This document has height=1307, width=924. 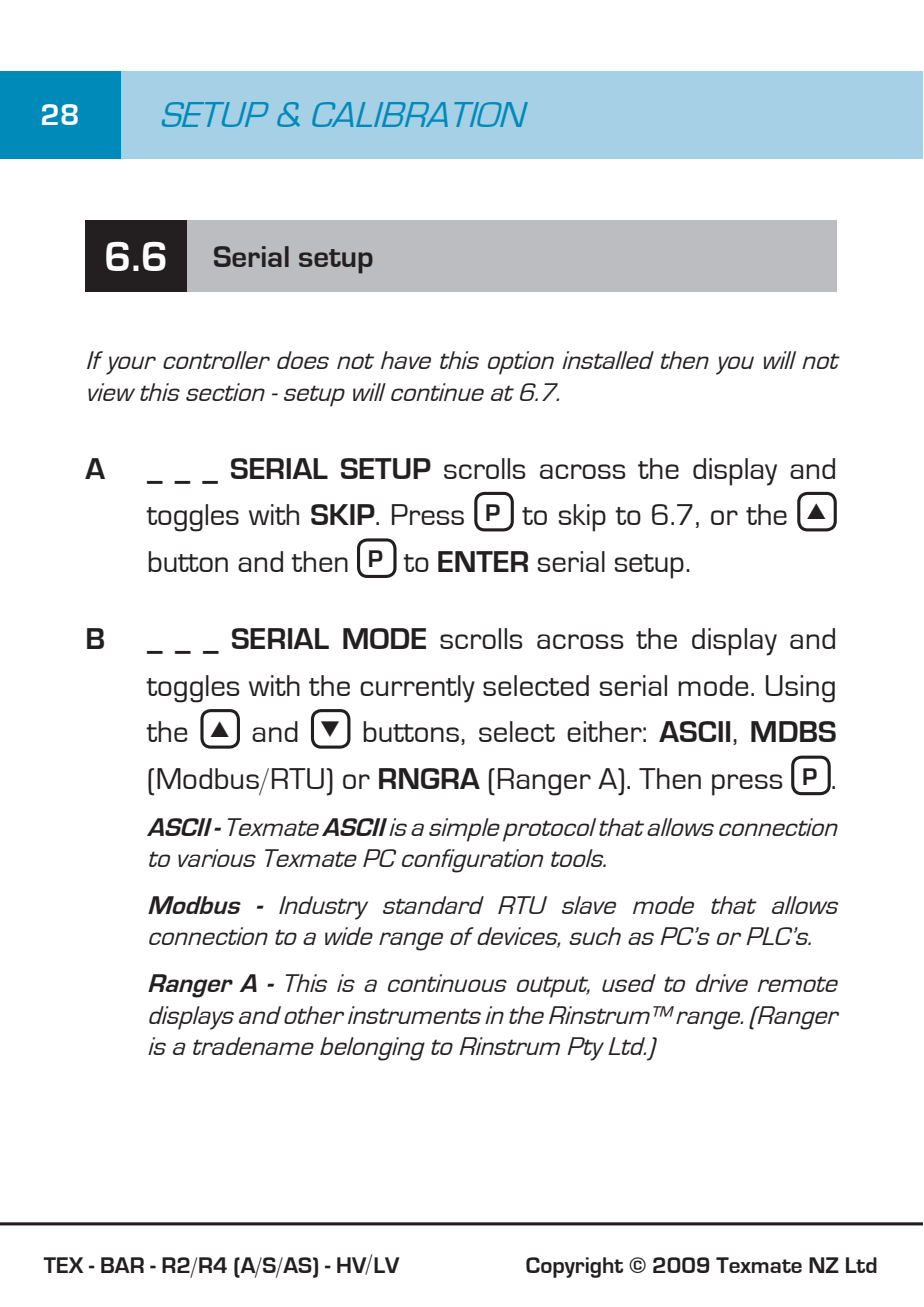 What do you see at coordinates (800, 689) in the document?
I see `Using` at bounding box center [800, 689].
